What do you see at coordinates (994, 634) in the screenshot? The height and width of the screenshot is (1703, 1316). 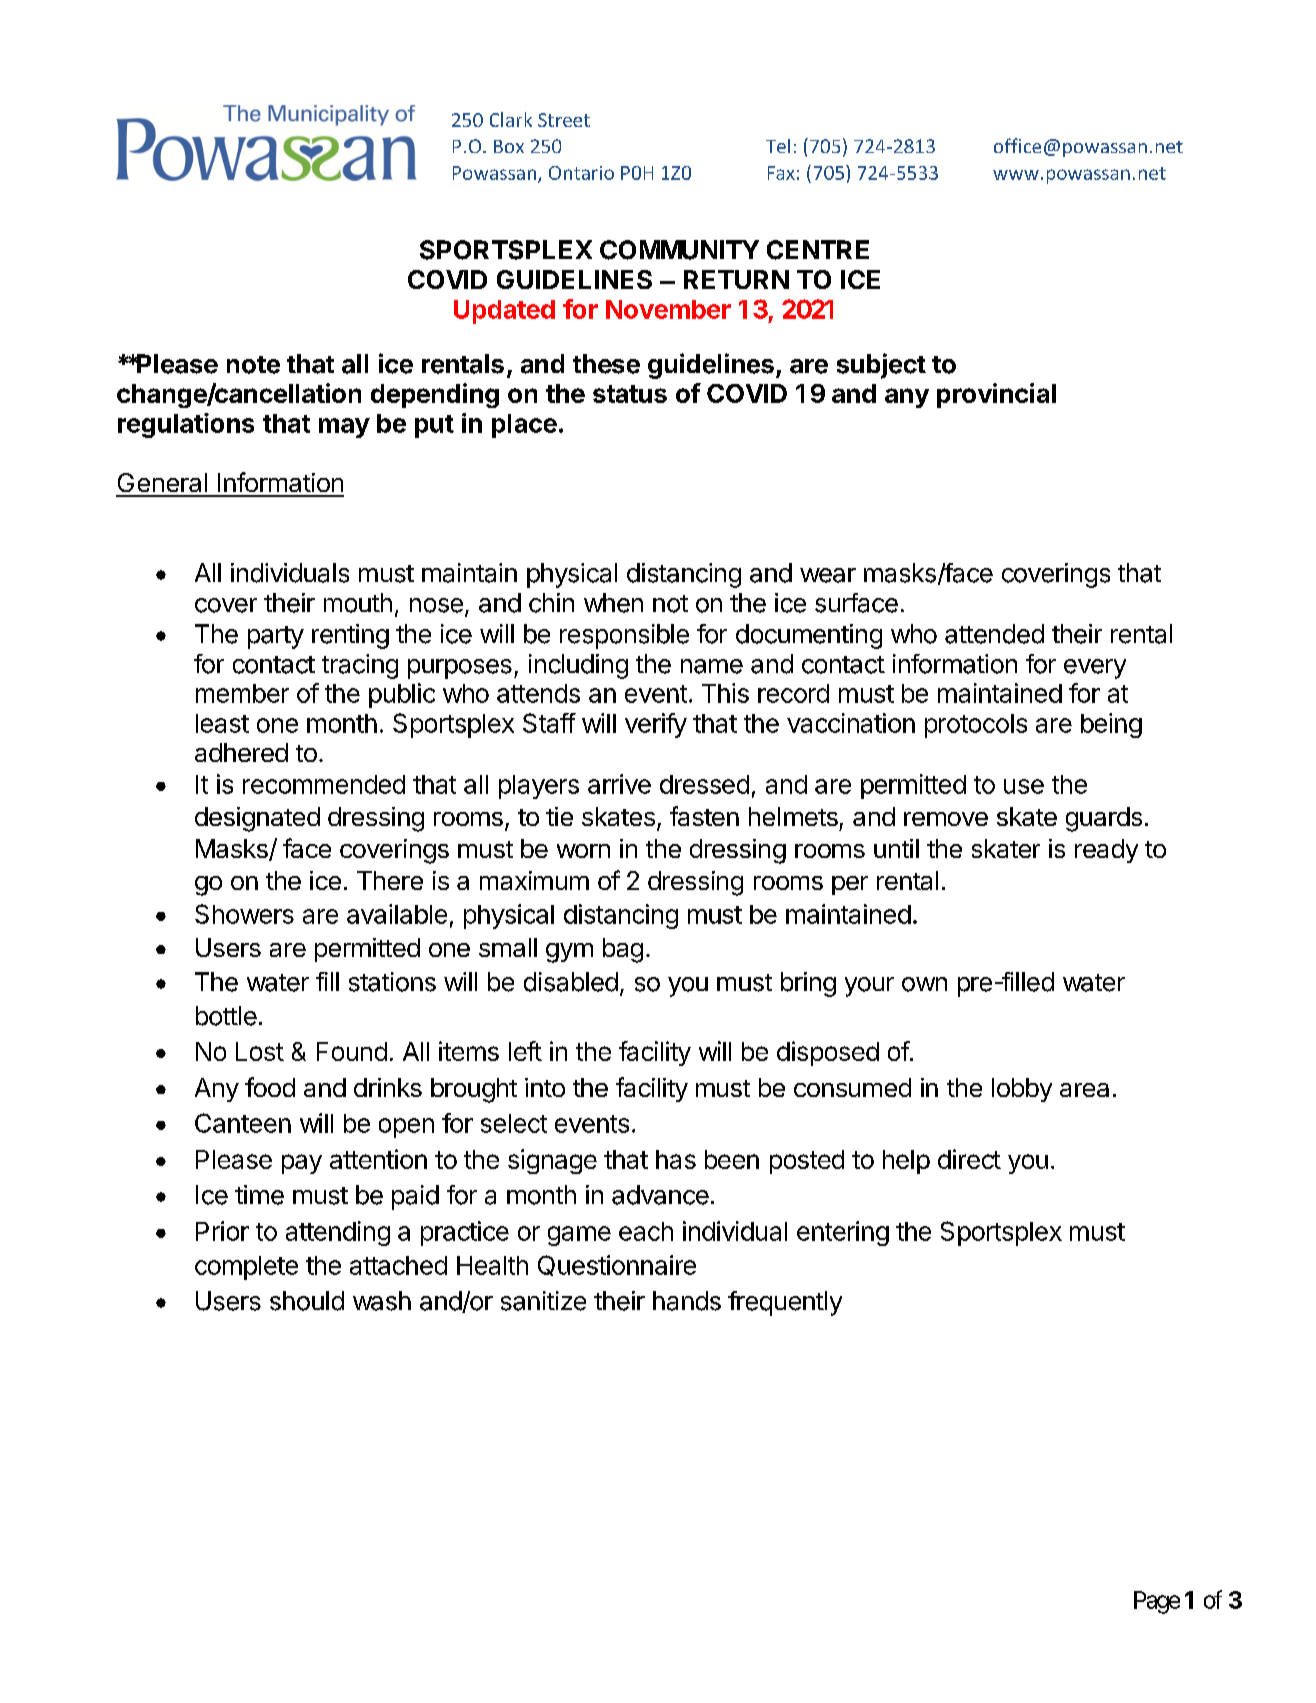 I see `attended` at bounding box center [994, 634].
